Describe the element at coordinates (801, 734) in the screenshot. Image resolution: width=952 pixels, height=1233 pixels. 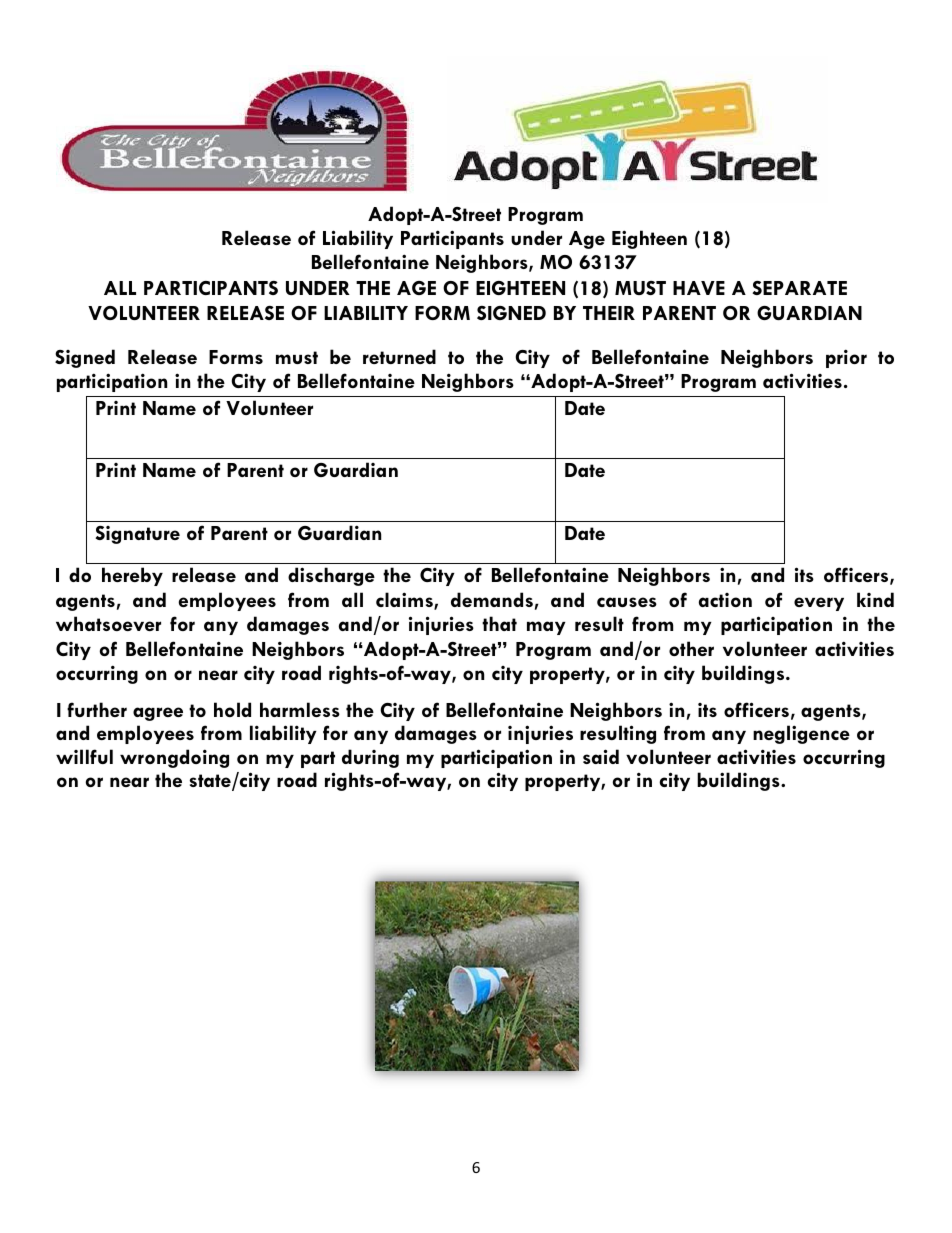
I see `negligence` at that location.
